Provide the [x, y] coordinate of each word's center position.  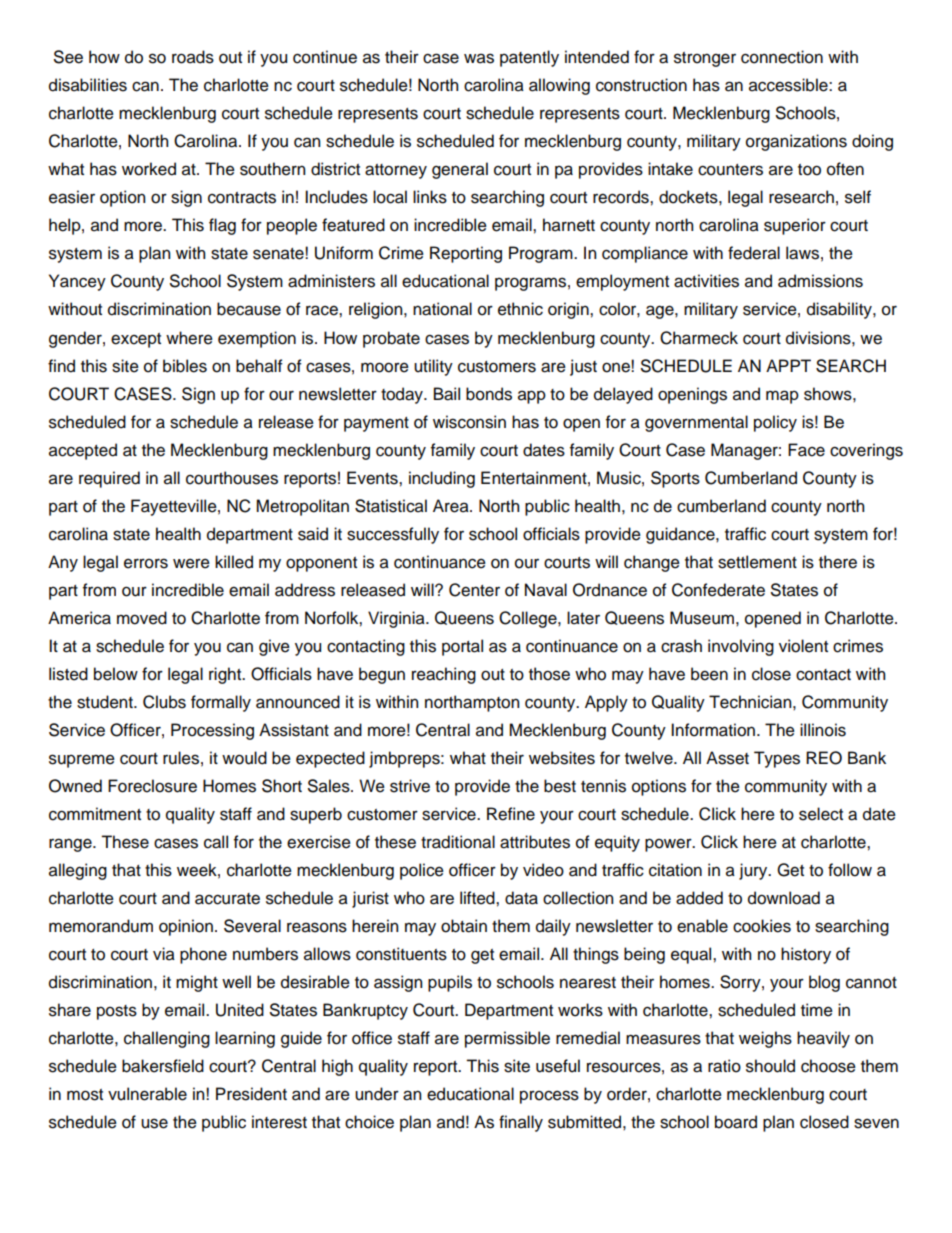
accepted [83, 451]
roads [193, 57]
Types [777, 759]
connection [782, 57]
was [479, 58]
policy [775, 423]
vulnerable [147, 1094]
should [770, 1066]
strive [410, 786]
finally [521, 1123]
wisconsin [469, 422]
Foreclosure [152, 786]
